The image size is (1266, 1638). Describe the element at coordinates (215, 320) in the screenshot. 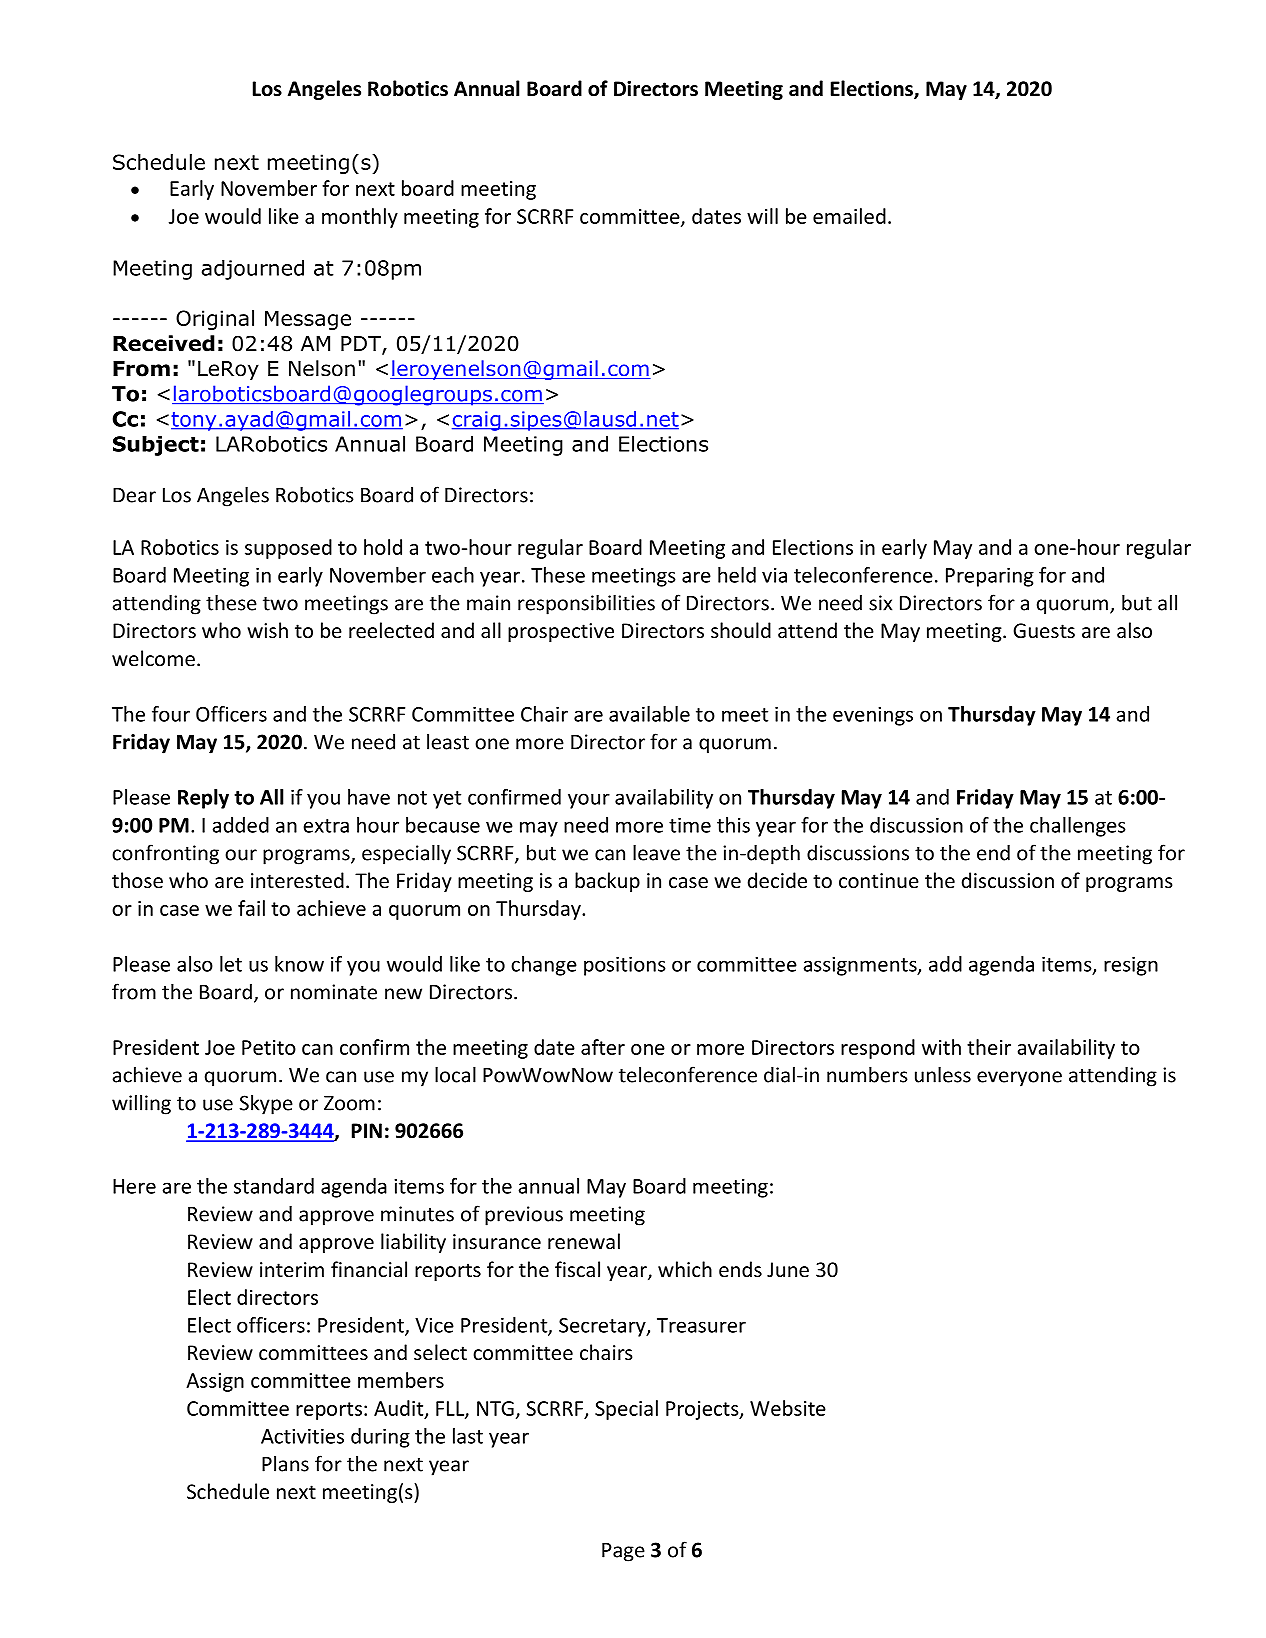

I see `Original` at that location.
